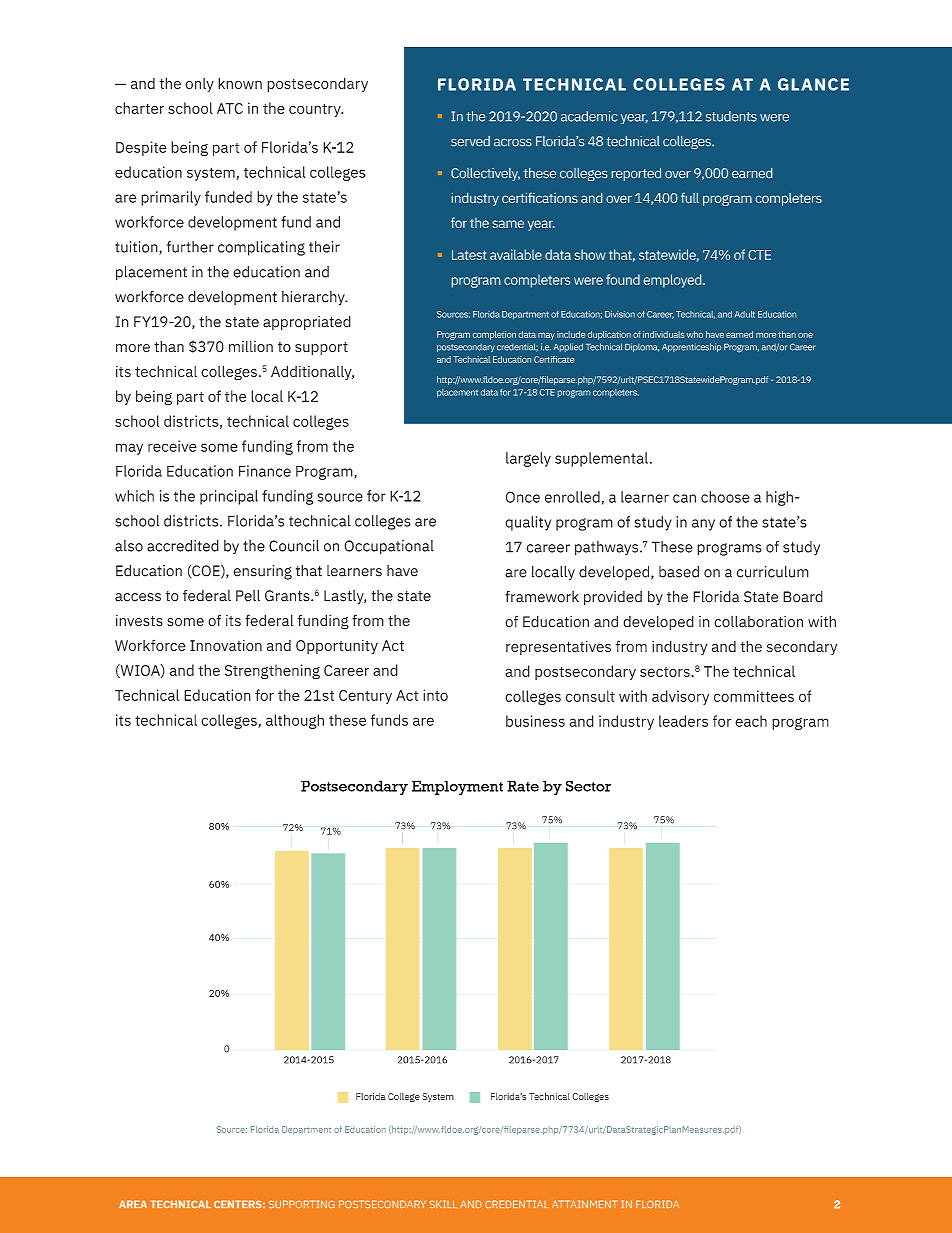 This screenshot has width=952, height=1233. What do you see at coordinates (435, 695) in the screenshot?
I see `into` at bounding box center [435, 695].
